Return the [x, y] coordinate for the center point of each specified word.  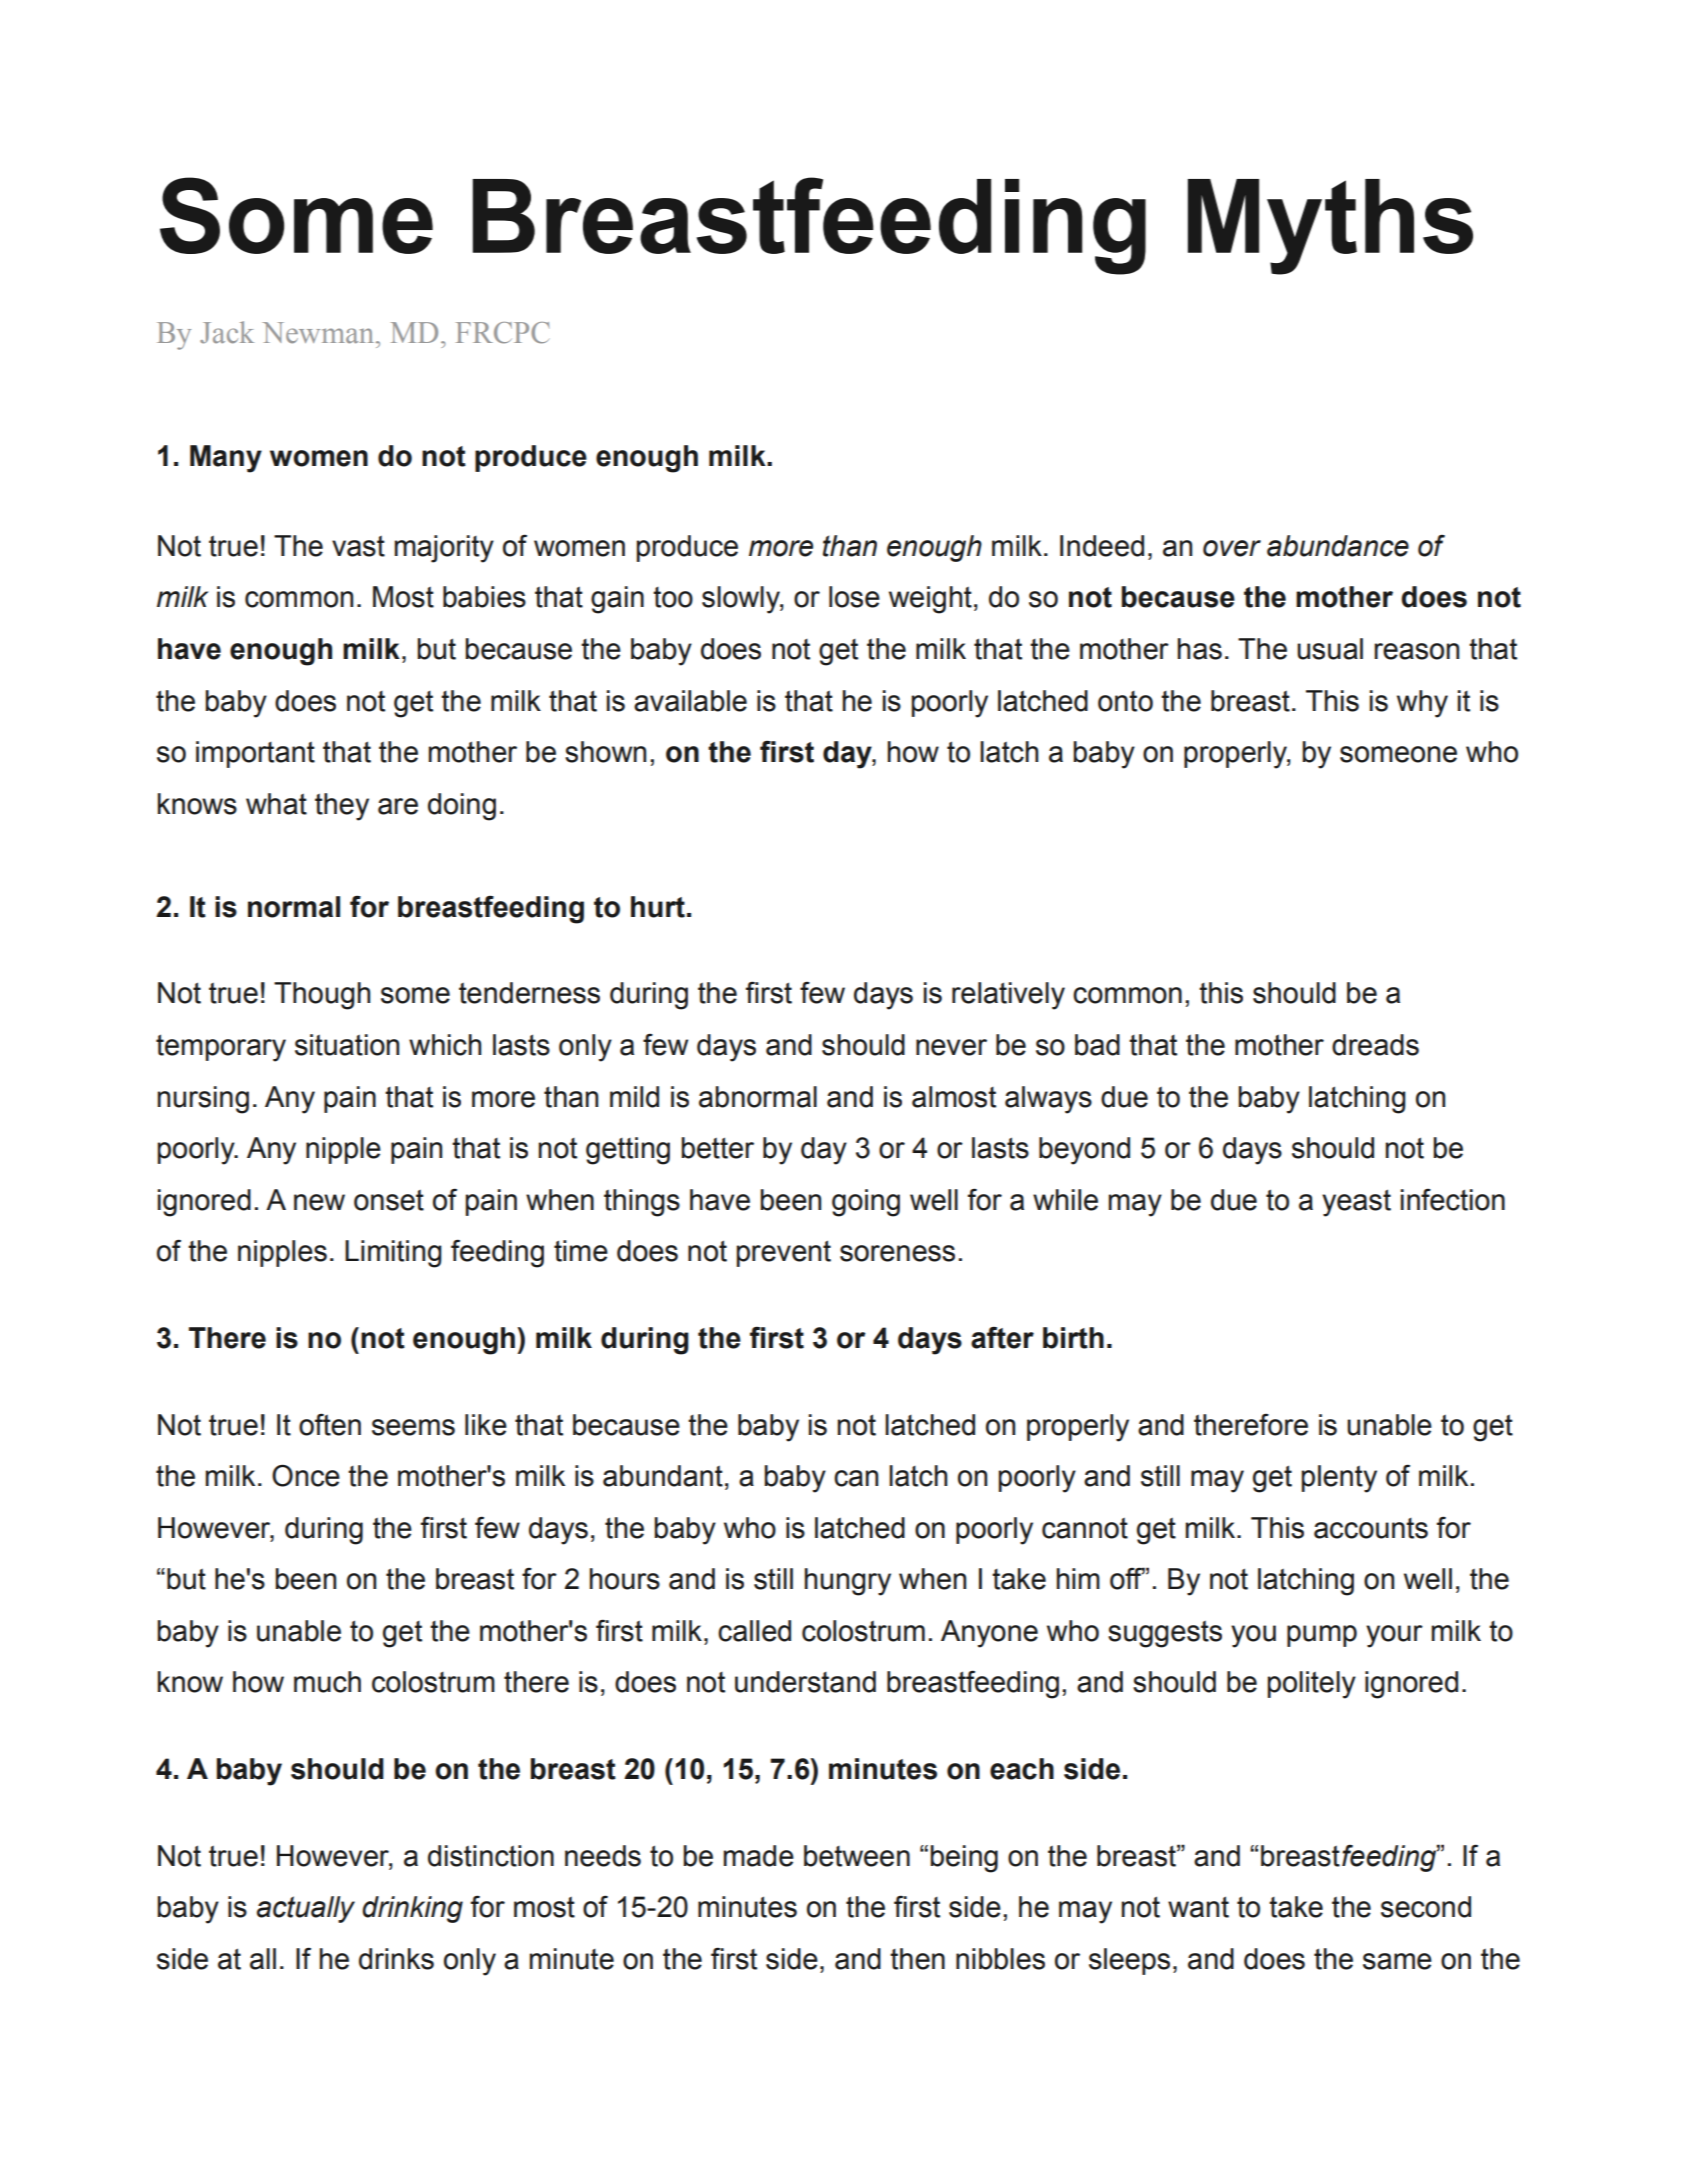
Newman [319, 333]
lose [854, 597]
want [1198, 1907]
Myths [1330, 227]
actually [306, 1909]
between [857, 1856]
